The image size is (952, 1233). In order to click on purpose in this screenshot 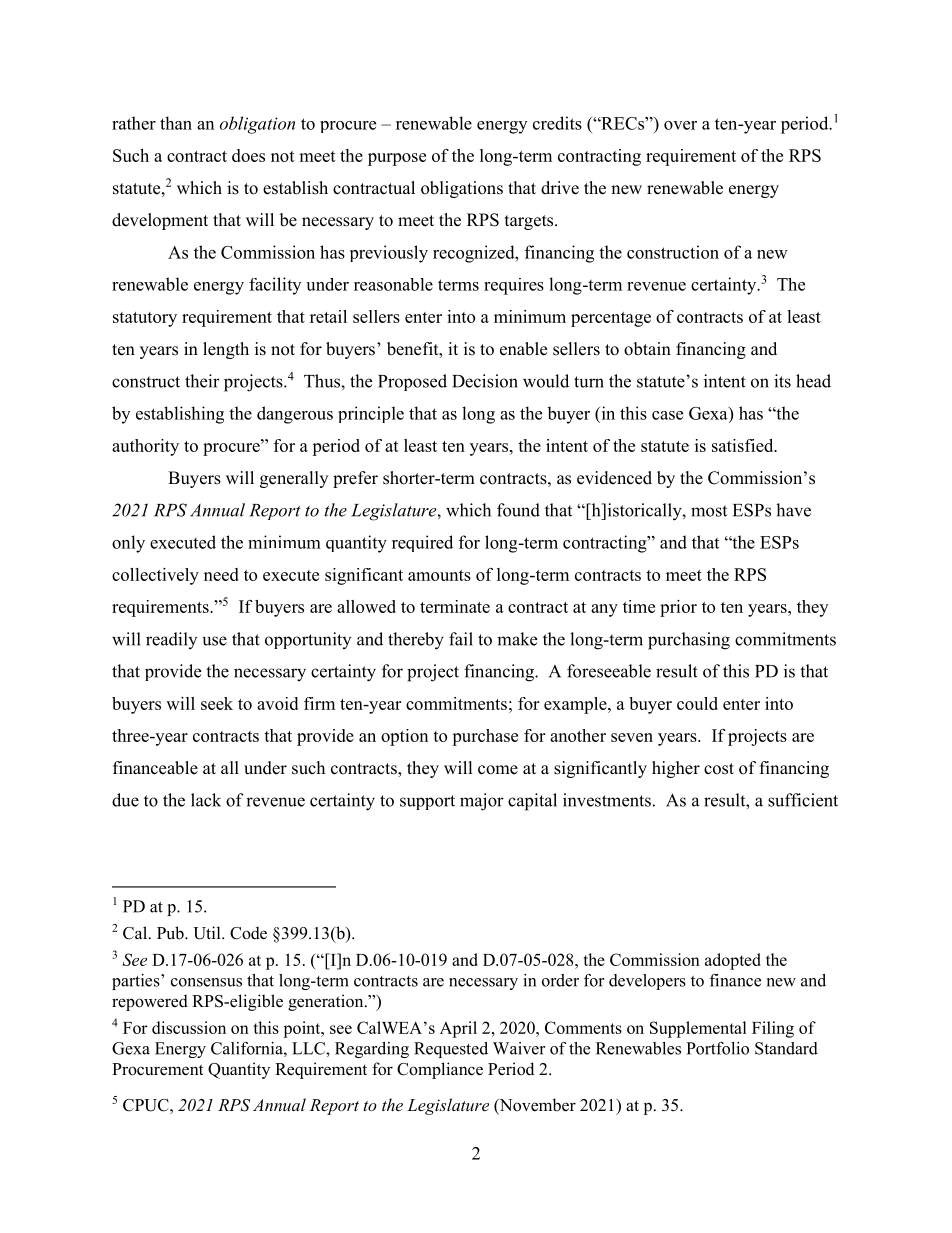, I will do `click(397, 159)`.
